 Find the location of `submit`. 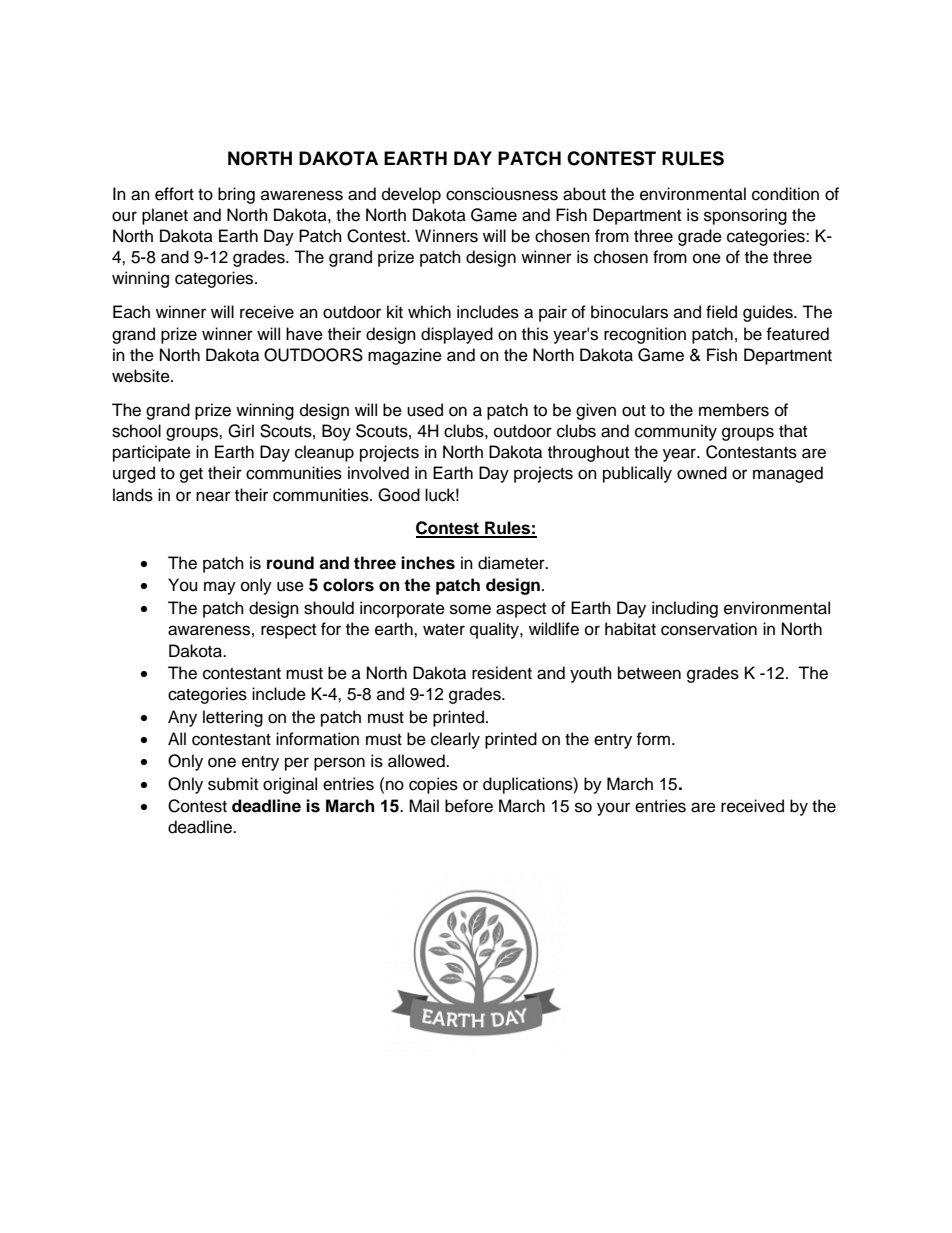

submit is located at coordinates (233, 784).
